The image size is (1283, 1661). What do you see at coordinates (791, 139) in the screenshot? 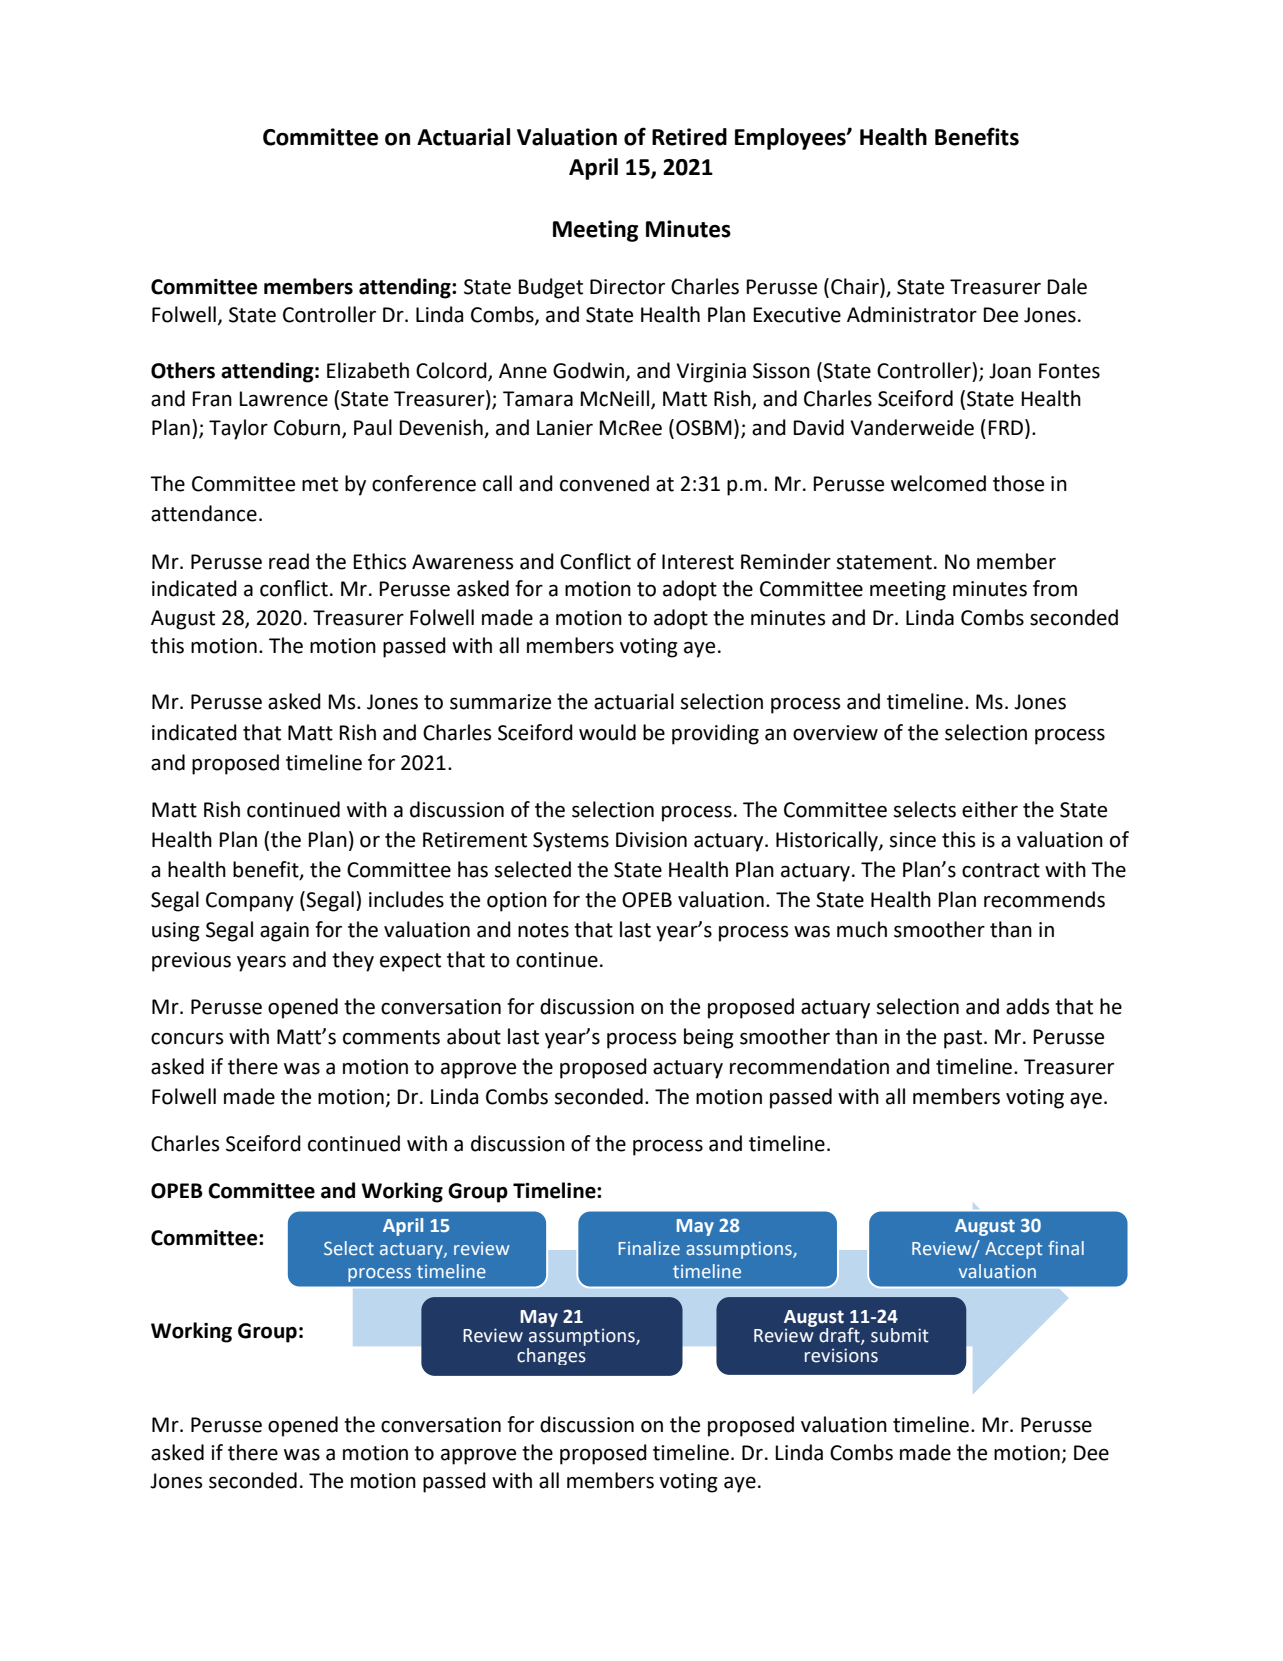
I see `Employees` at bounding box center [791, 139].
